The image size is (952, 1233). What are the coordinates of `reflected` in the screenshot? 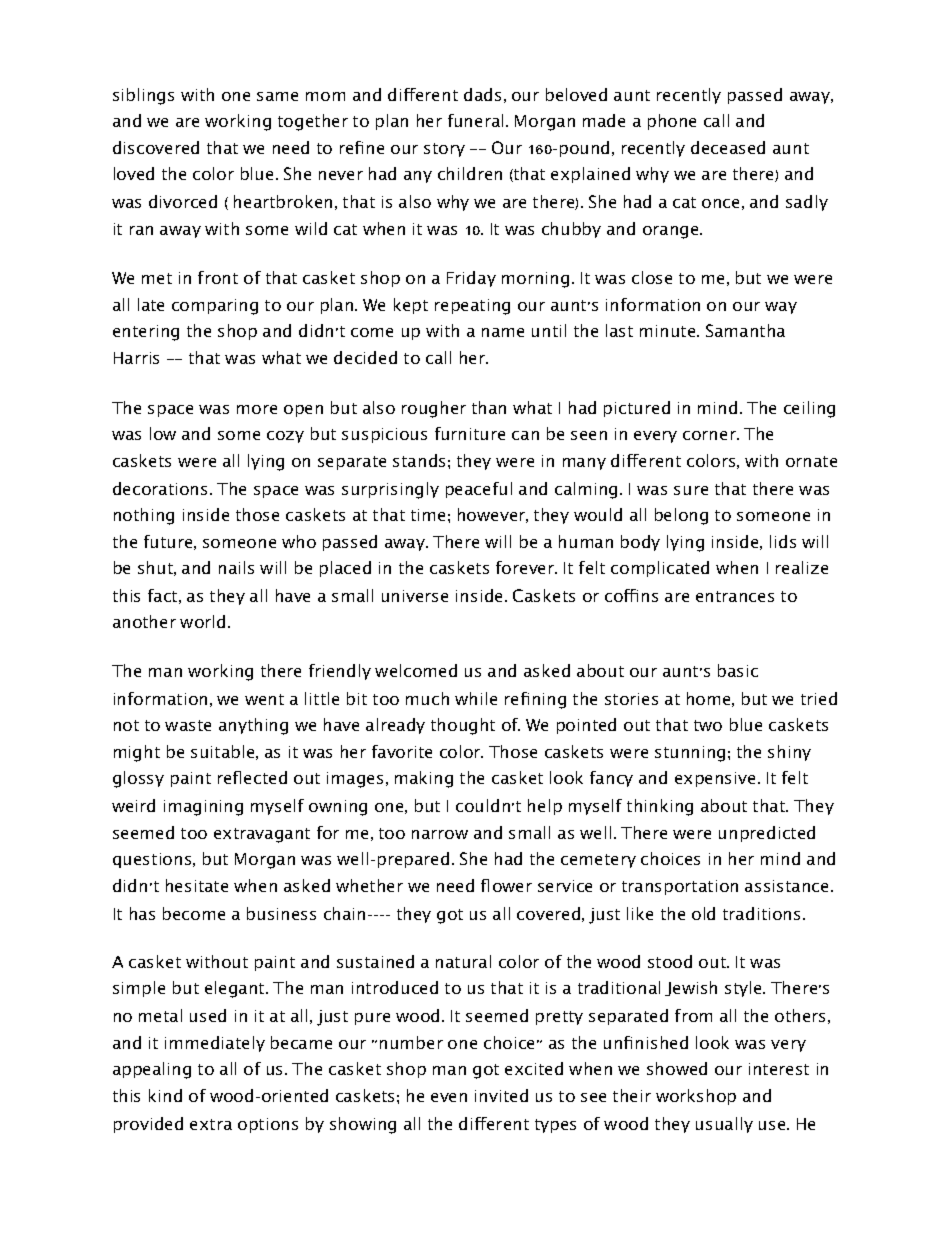 It's located at (252, 777).
